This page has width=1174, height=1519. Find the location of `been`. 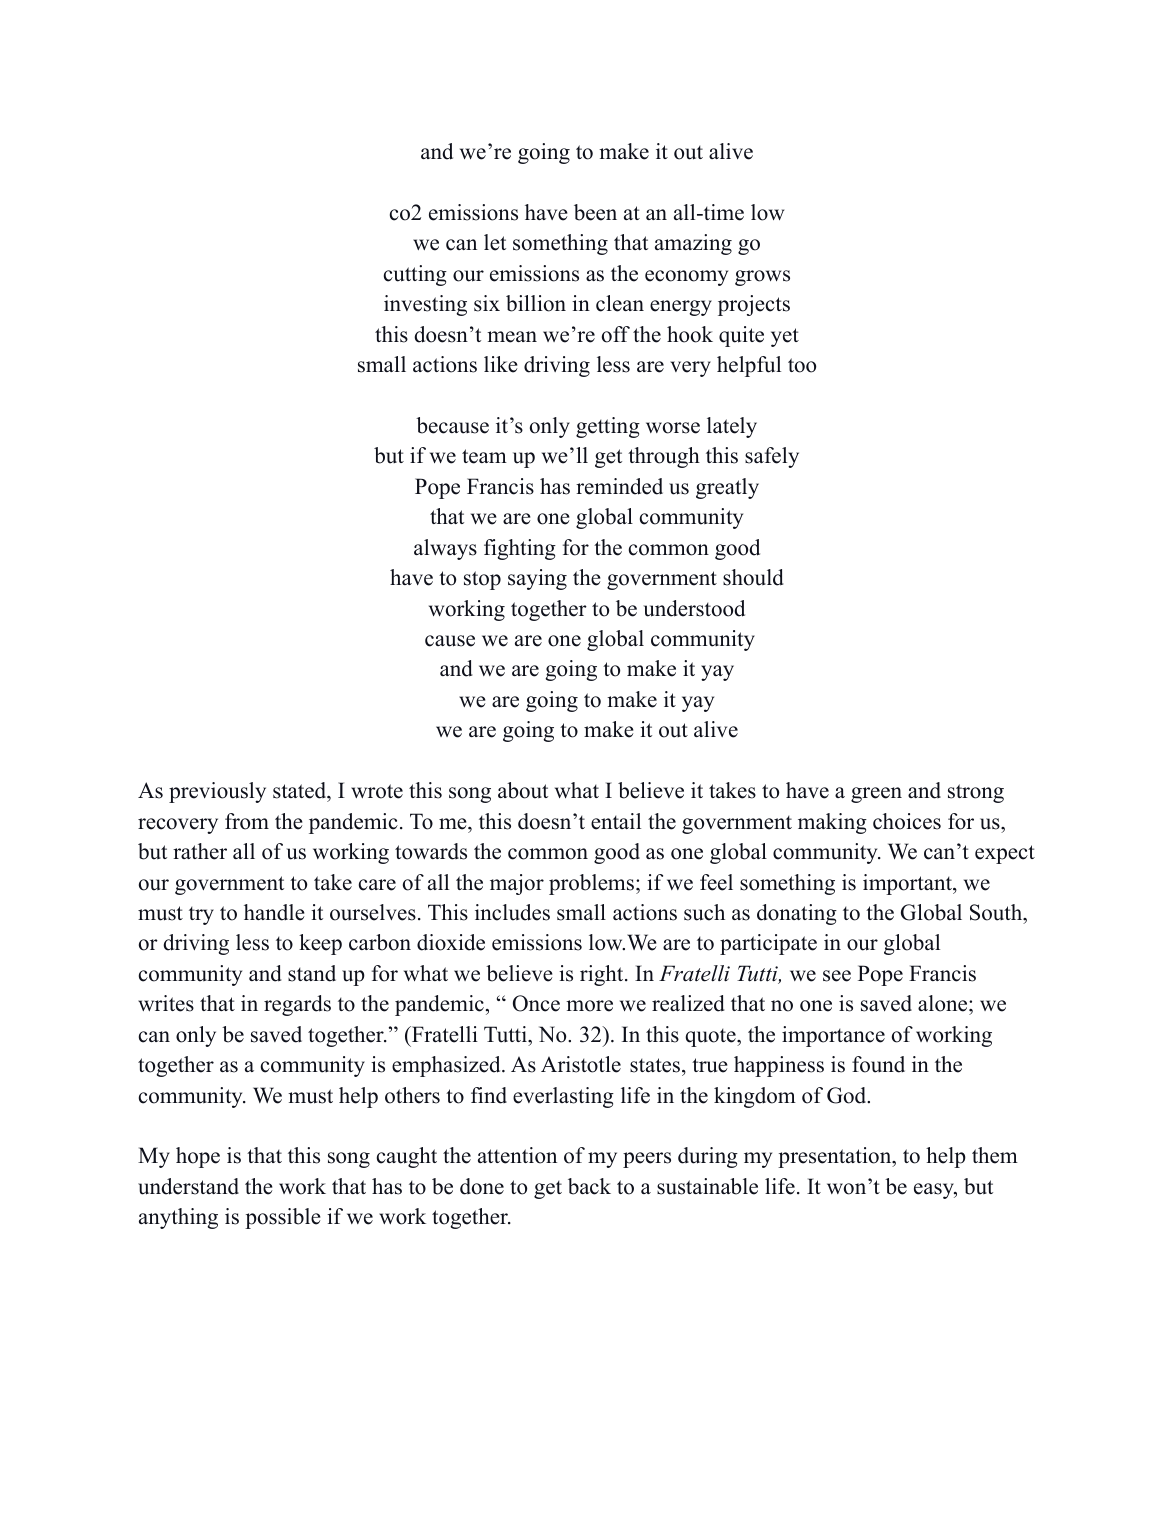

been is located at coordinates (595, 212).
